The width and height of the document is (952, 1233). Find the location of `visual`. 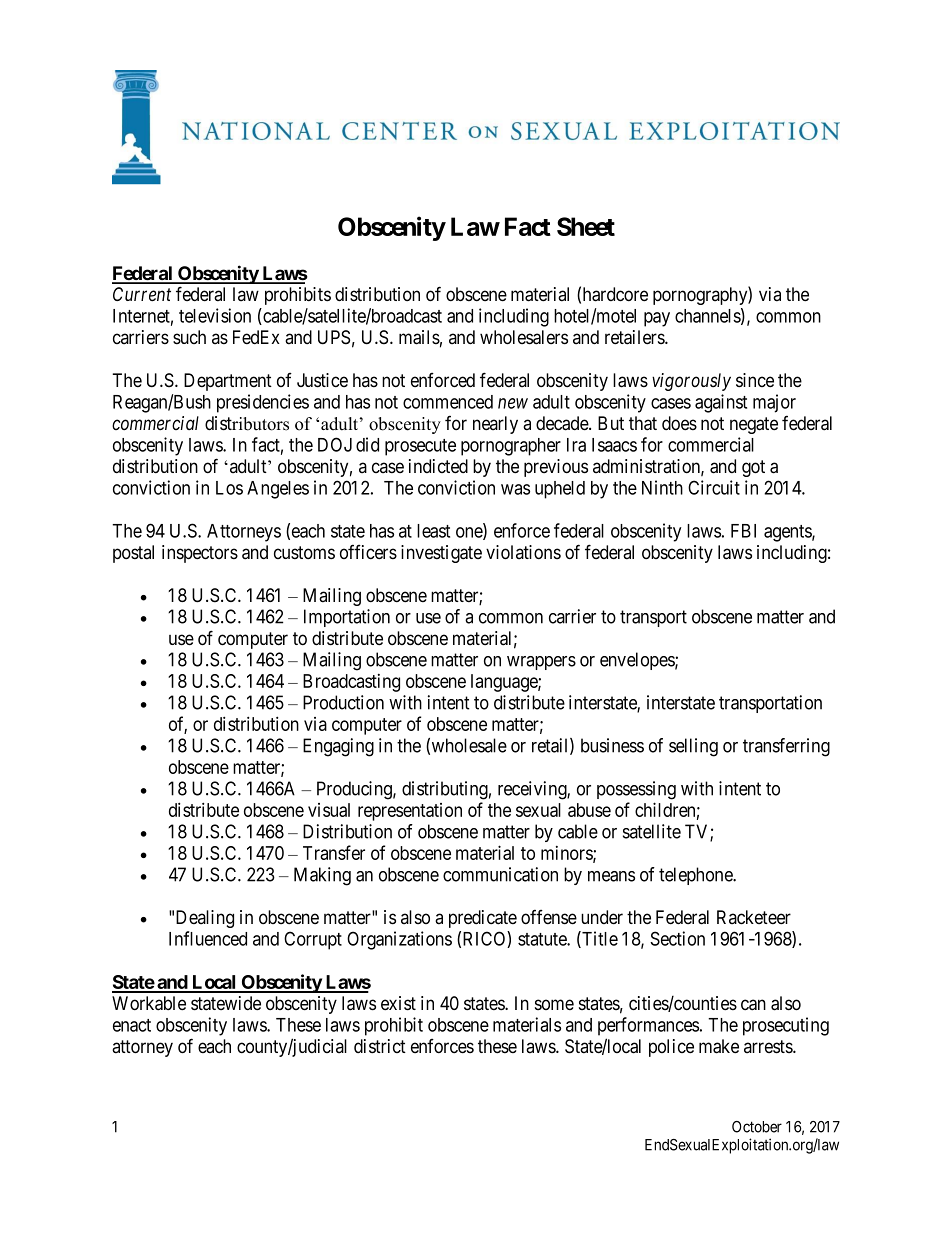

visual is located at coordinates (329, 810).
